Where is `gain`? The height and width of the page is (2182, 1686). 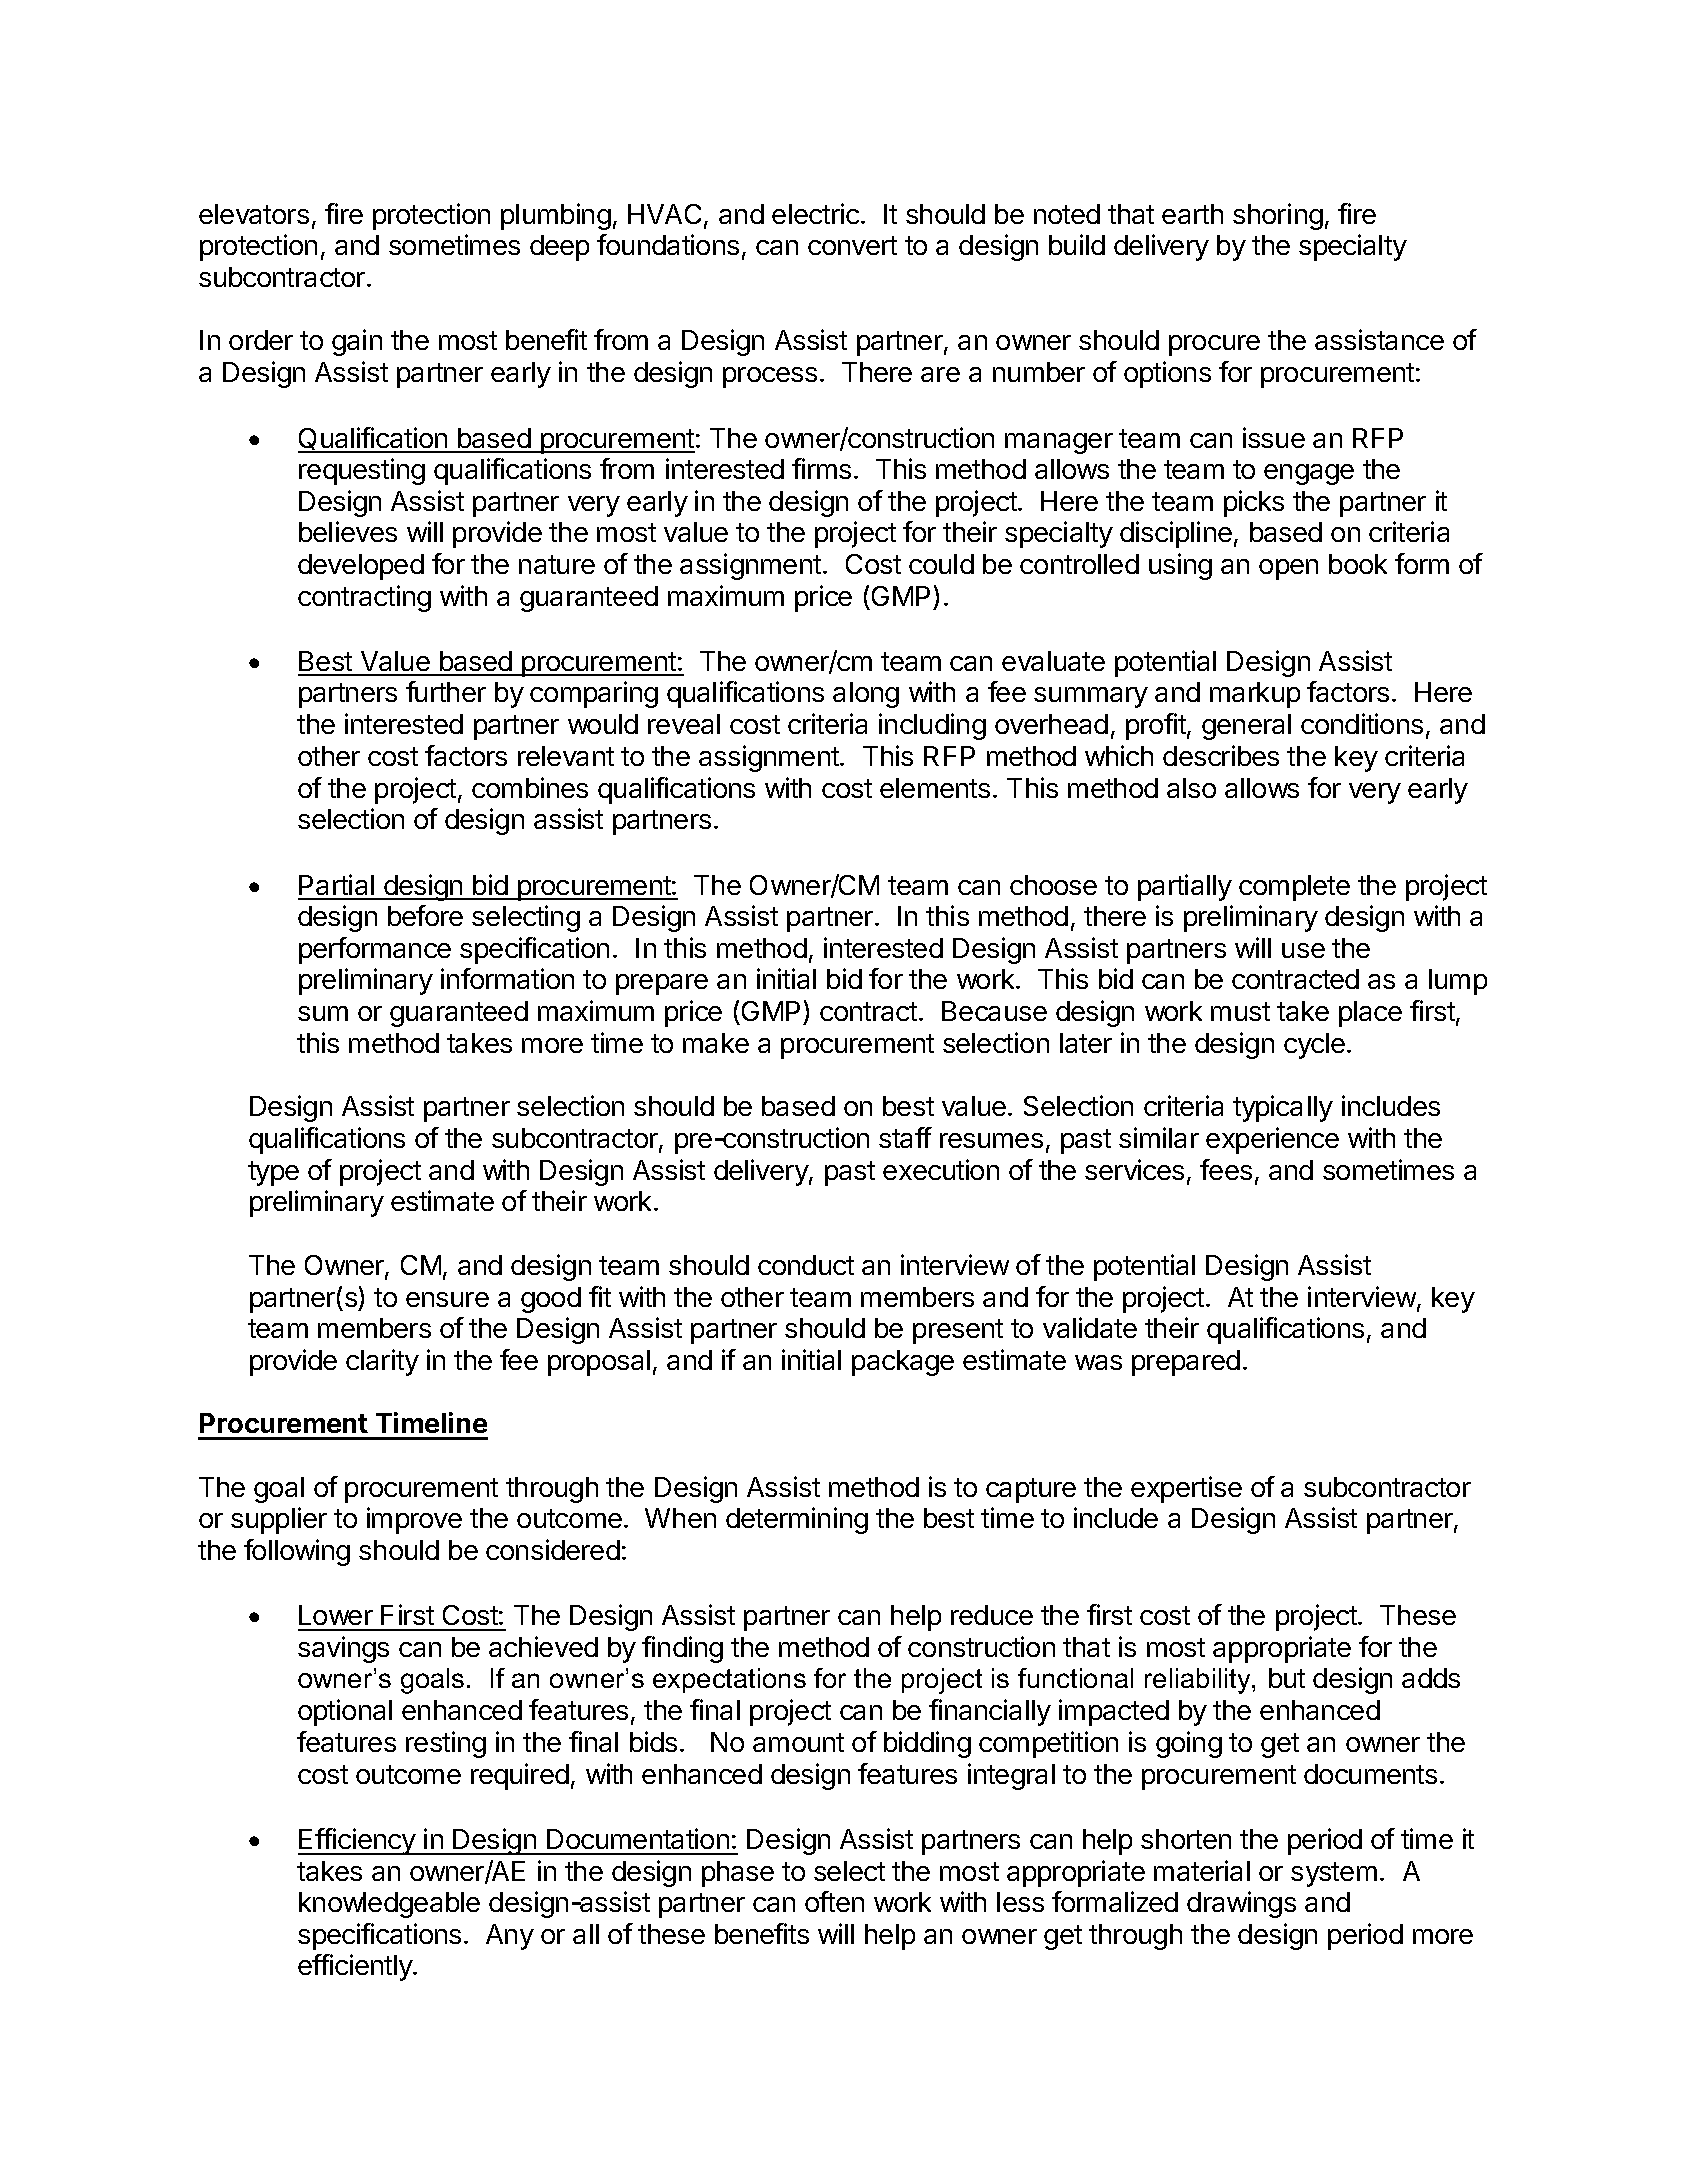
gain is located at coordinates (357, 342).
